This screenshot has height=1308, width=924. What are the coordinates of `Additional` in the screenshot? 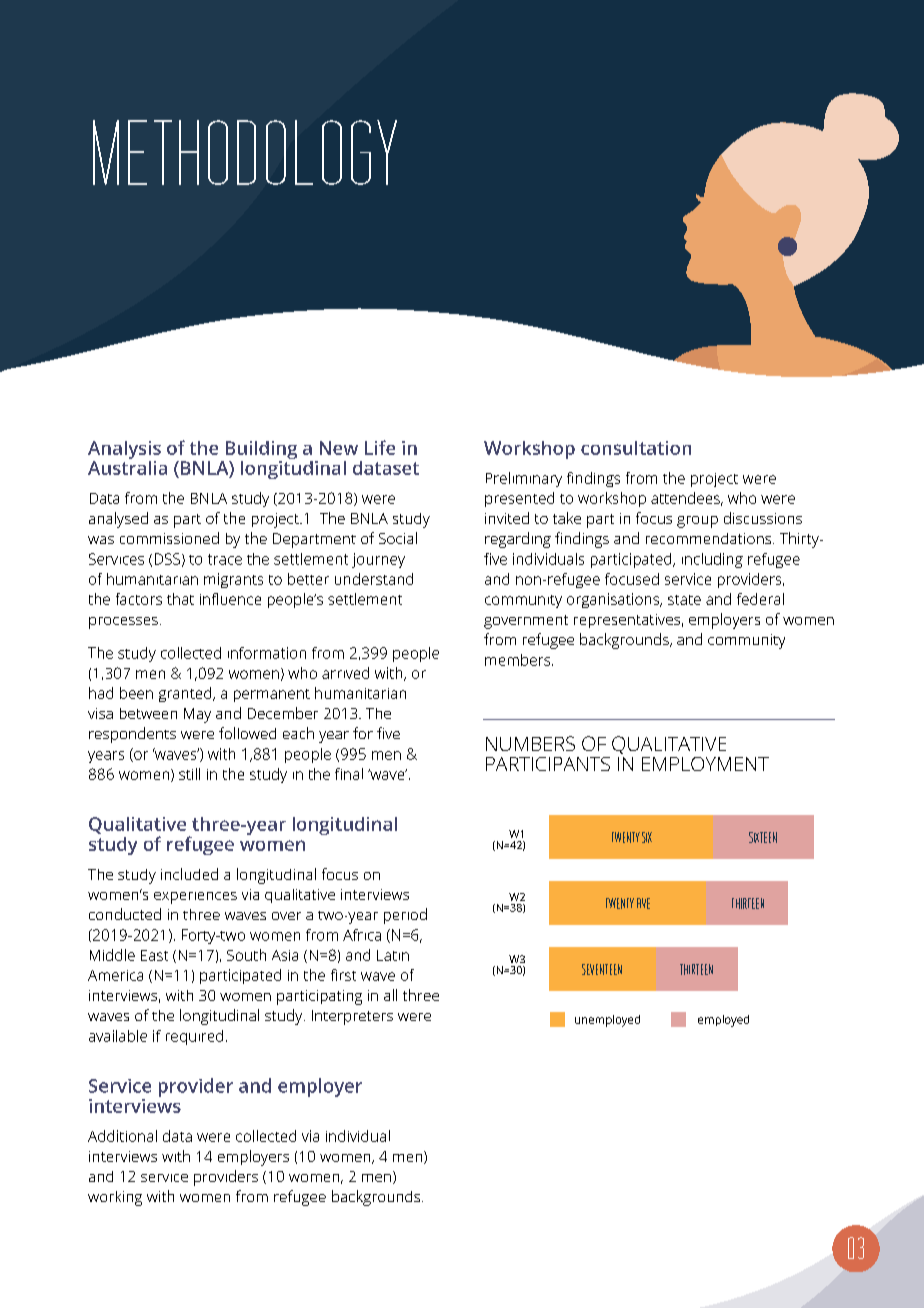 It's located at (122, 1136).
